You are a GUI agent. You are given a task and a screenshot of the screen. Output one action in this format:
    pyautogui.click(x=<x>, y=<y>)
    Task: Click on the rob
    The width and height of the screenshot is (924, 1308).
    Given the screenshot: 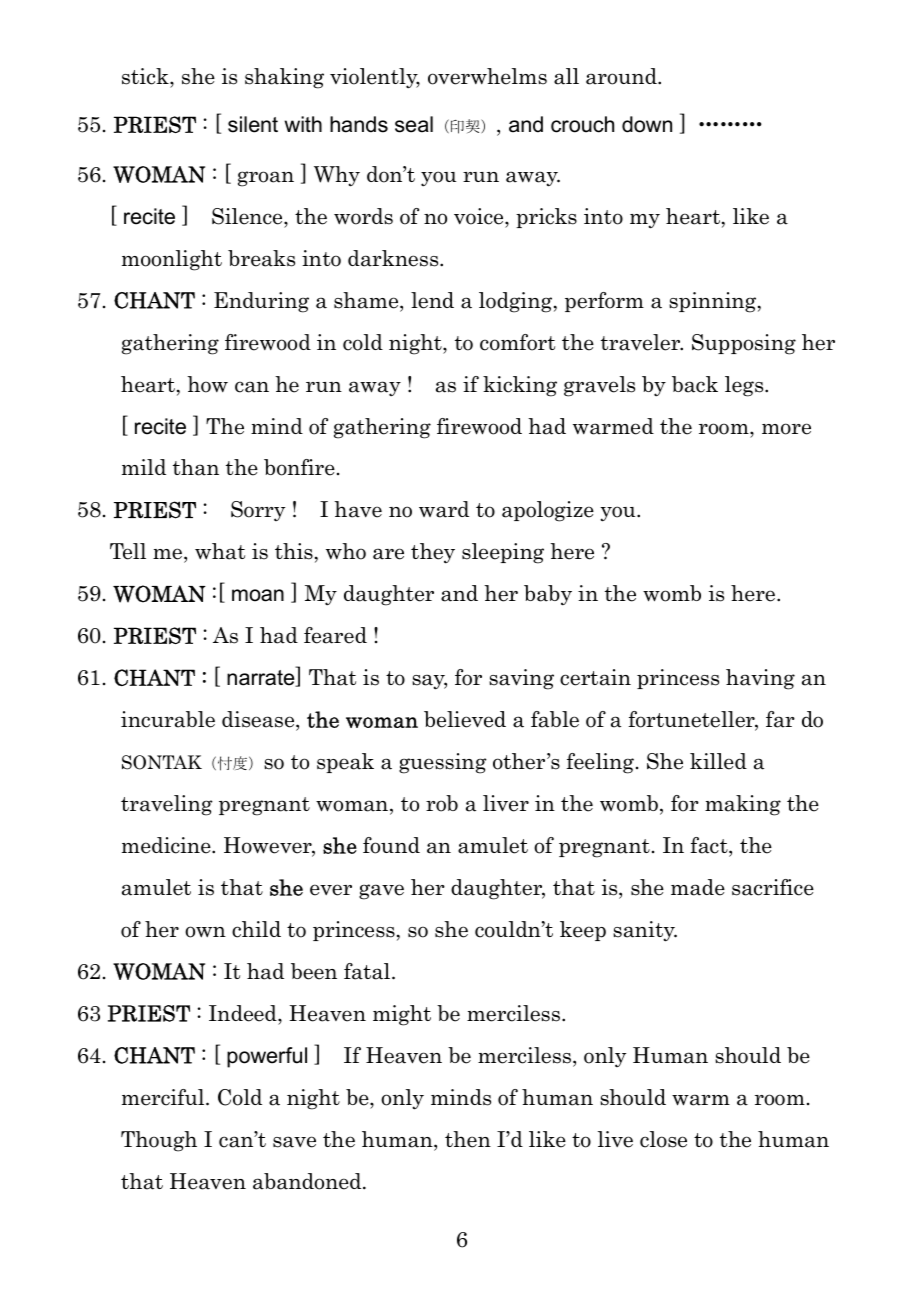 What is the action you would take?
    pyautogui.click(x=442, y=803)
